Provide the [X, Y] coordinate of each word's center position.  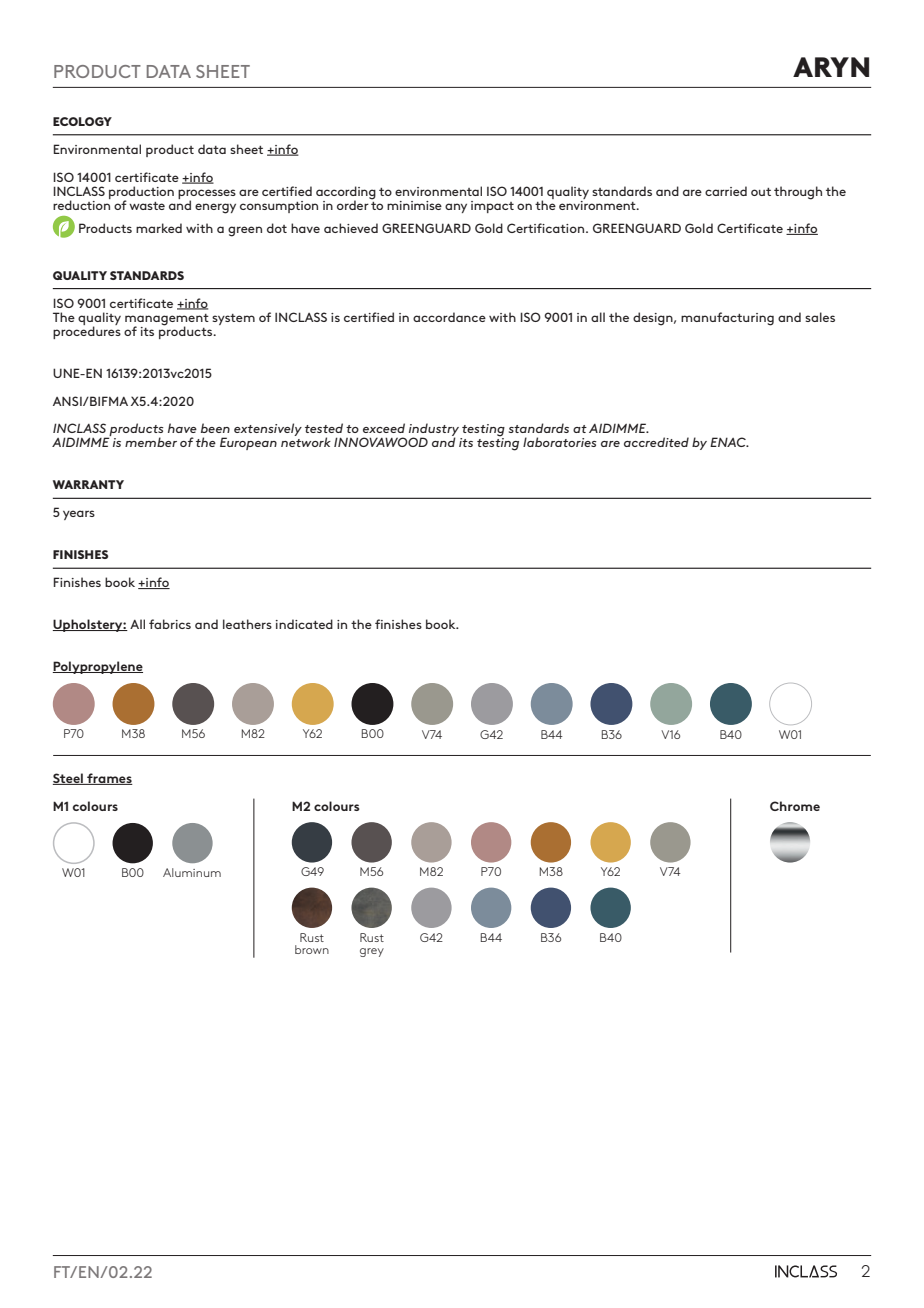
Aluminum [192, 872]
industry [435, 431]
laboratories [560, 442]
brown [312, 949]
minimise [414, 205]
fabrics [170, 624]
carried [726, 191]
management [167, 320]
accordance [449, 317]
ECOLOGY [82, 121]
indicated [304, 624]
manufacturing [727, 319]
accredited [656, 442]
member [151, 442]
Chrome [795, 806]
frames [109, 779]
